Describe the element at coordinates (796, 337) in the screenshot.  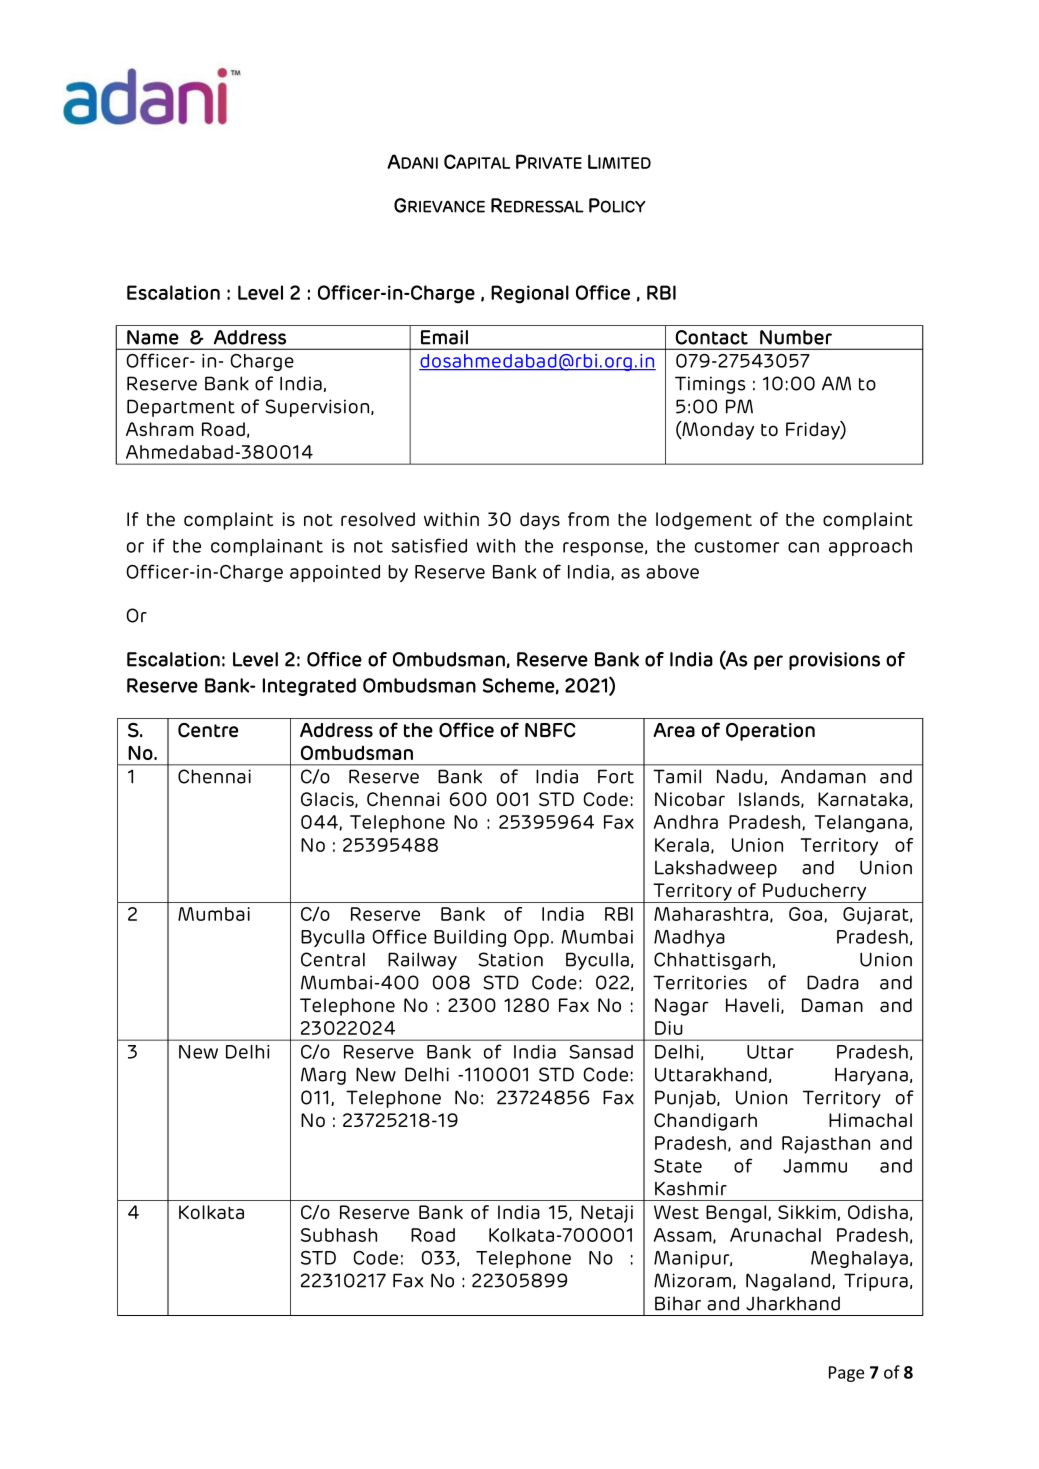
I see `Number` at that location.
